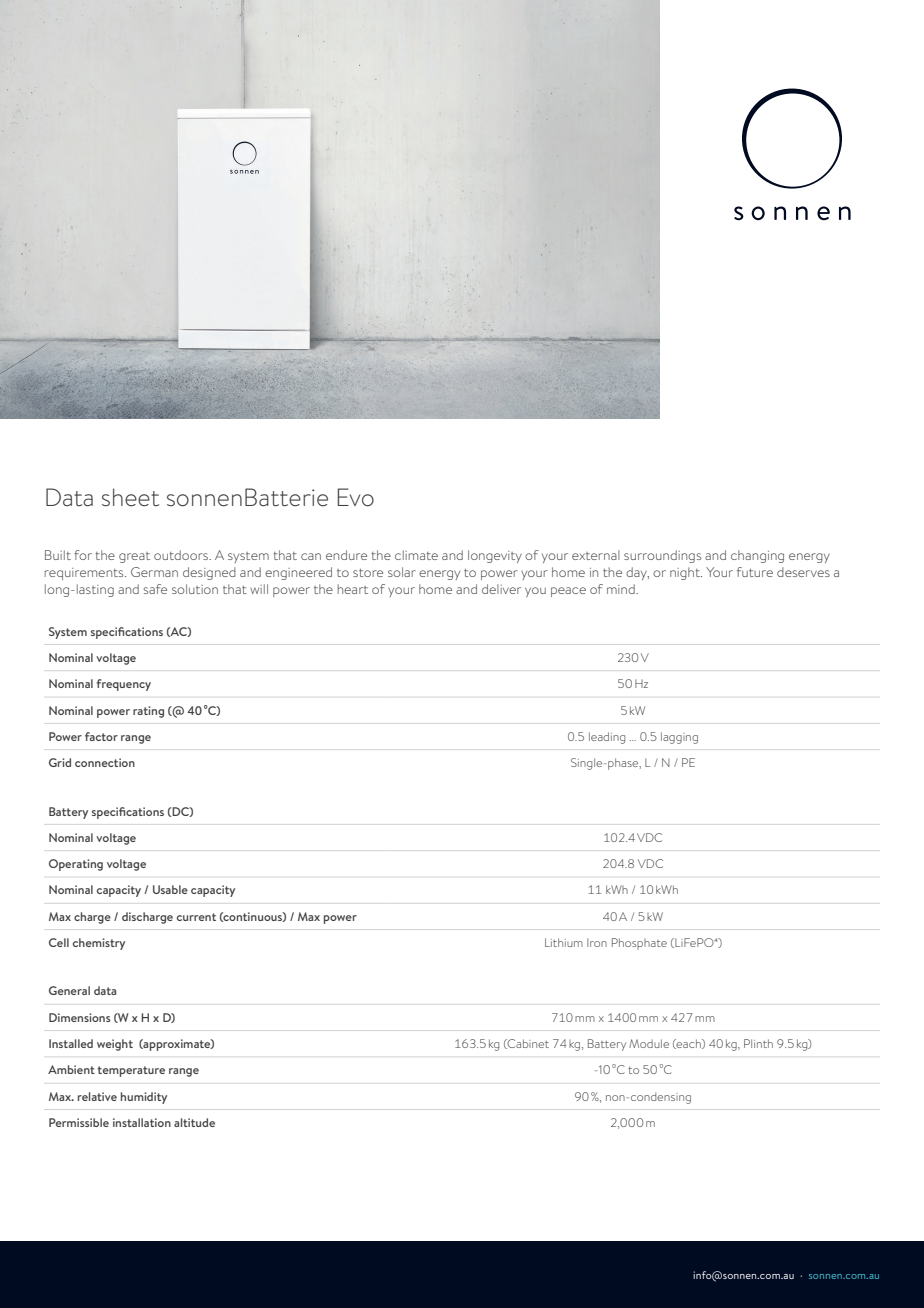  What do you see at coordinates (689, 1044) in the page?
I see `each` at bounding box center [689, 1044].
